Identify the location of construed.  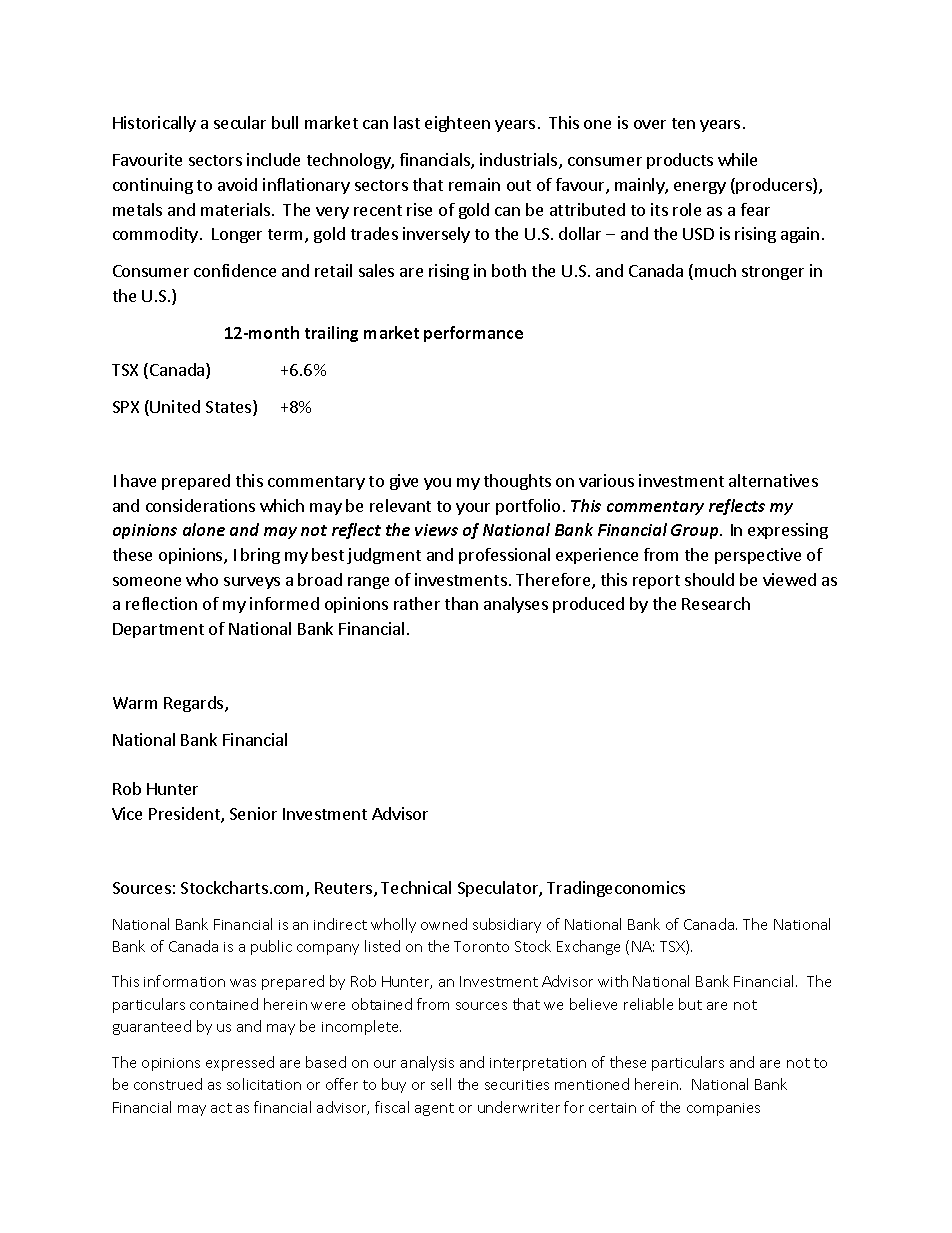
(168, 1084).
